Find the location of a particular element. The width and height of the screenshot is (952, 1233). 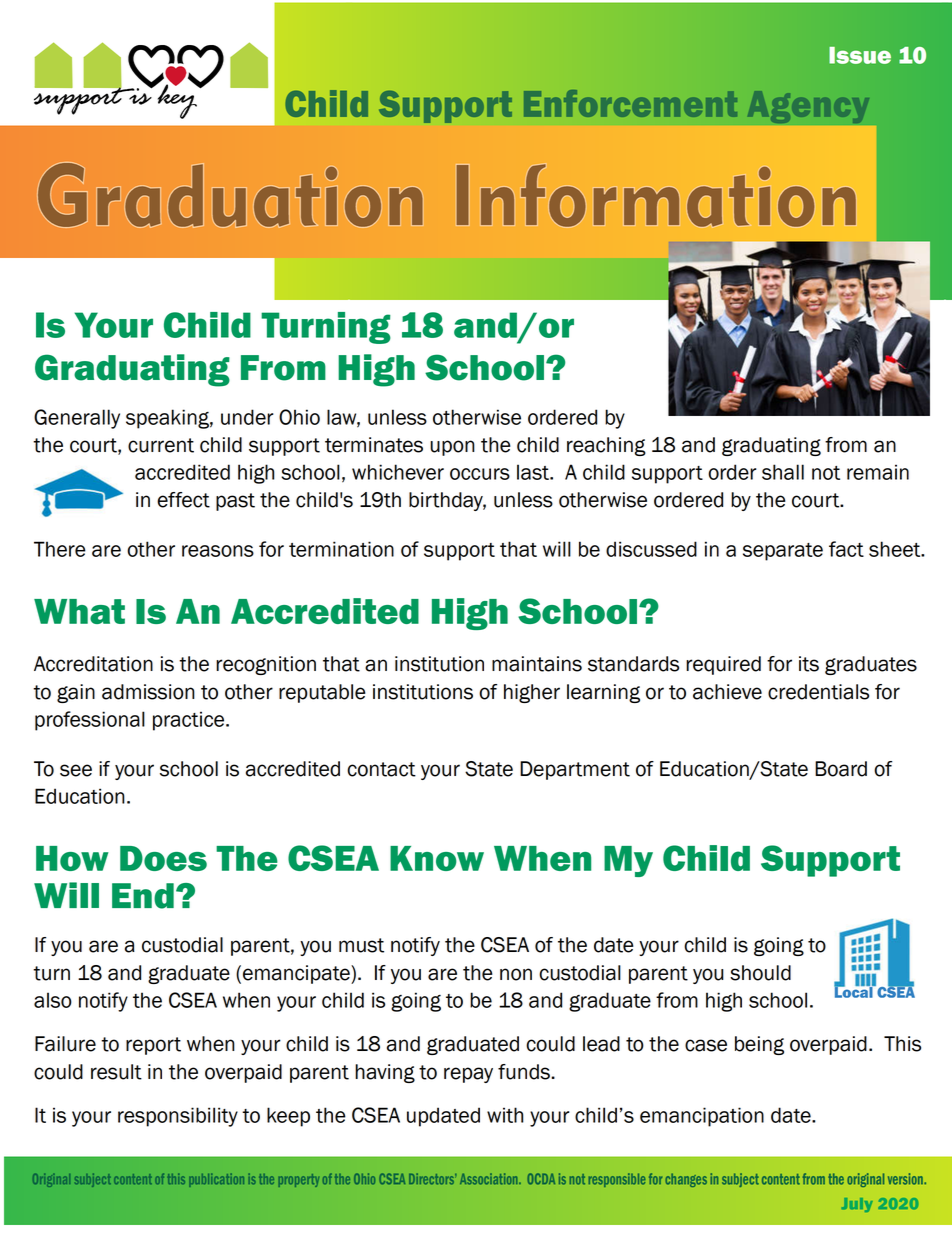

upon is located at coordinates (452, 448).
